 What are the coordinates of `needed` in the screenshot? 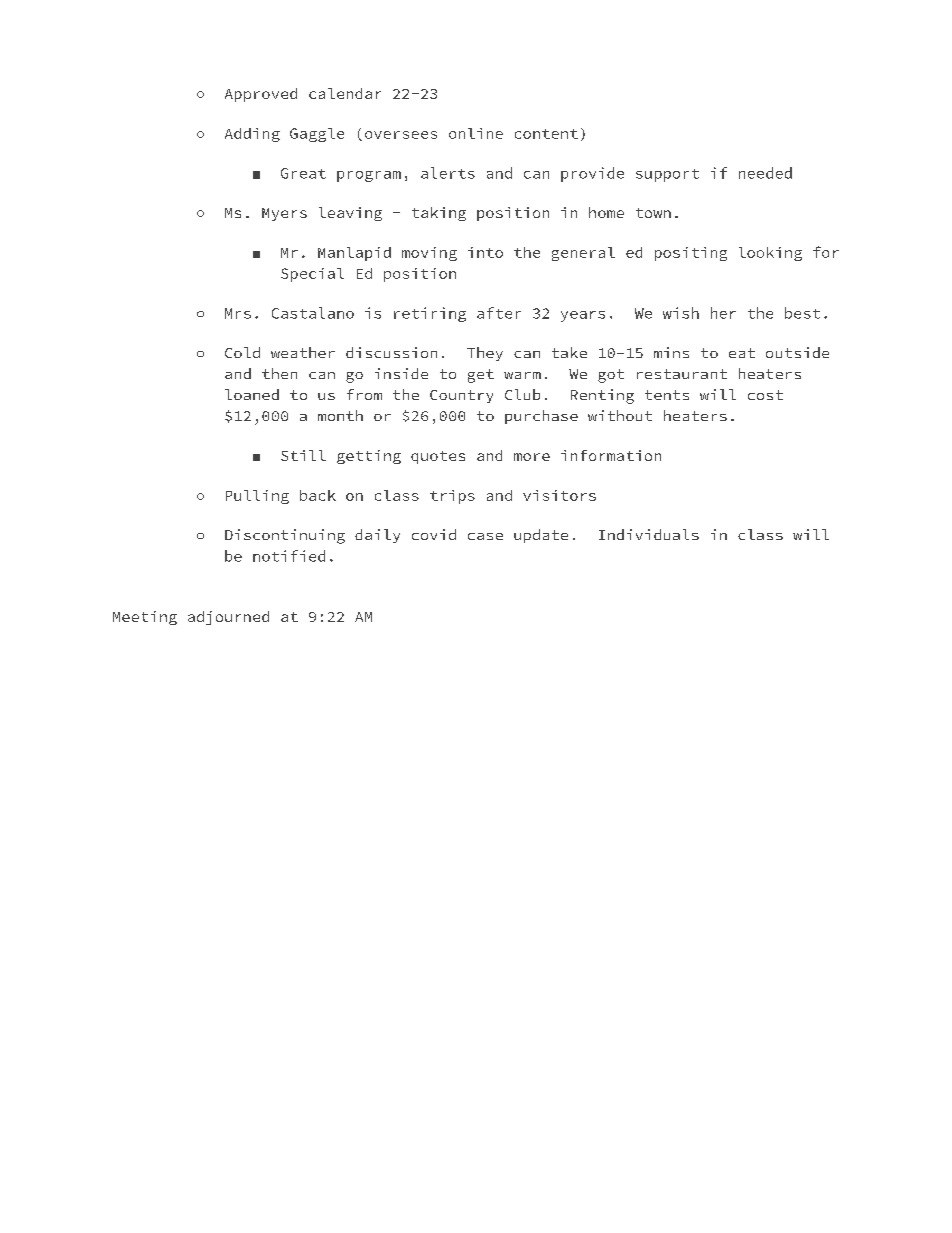 It's located at (765, 173).
